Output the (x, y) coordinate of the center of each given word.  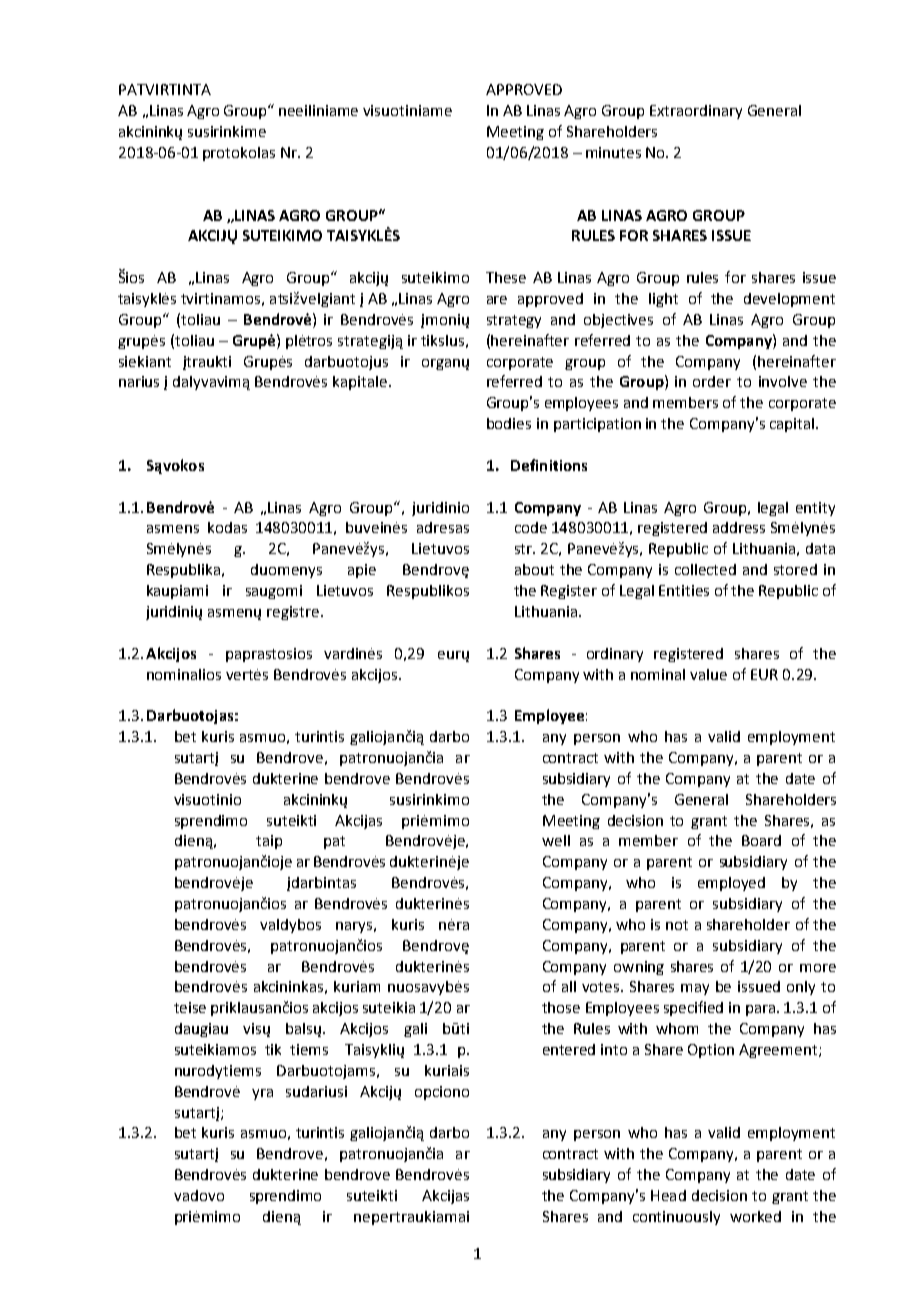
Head (668, 1195)
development (789, 300)
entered (569, 1049)
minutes (613, 152)
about (534, 569)
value (708, 674)
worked (755, 1216)
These (506, 277)
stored (795, 569)
